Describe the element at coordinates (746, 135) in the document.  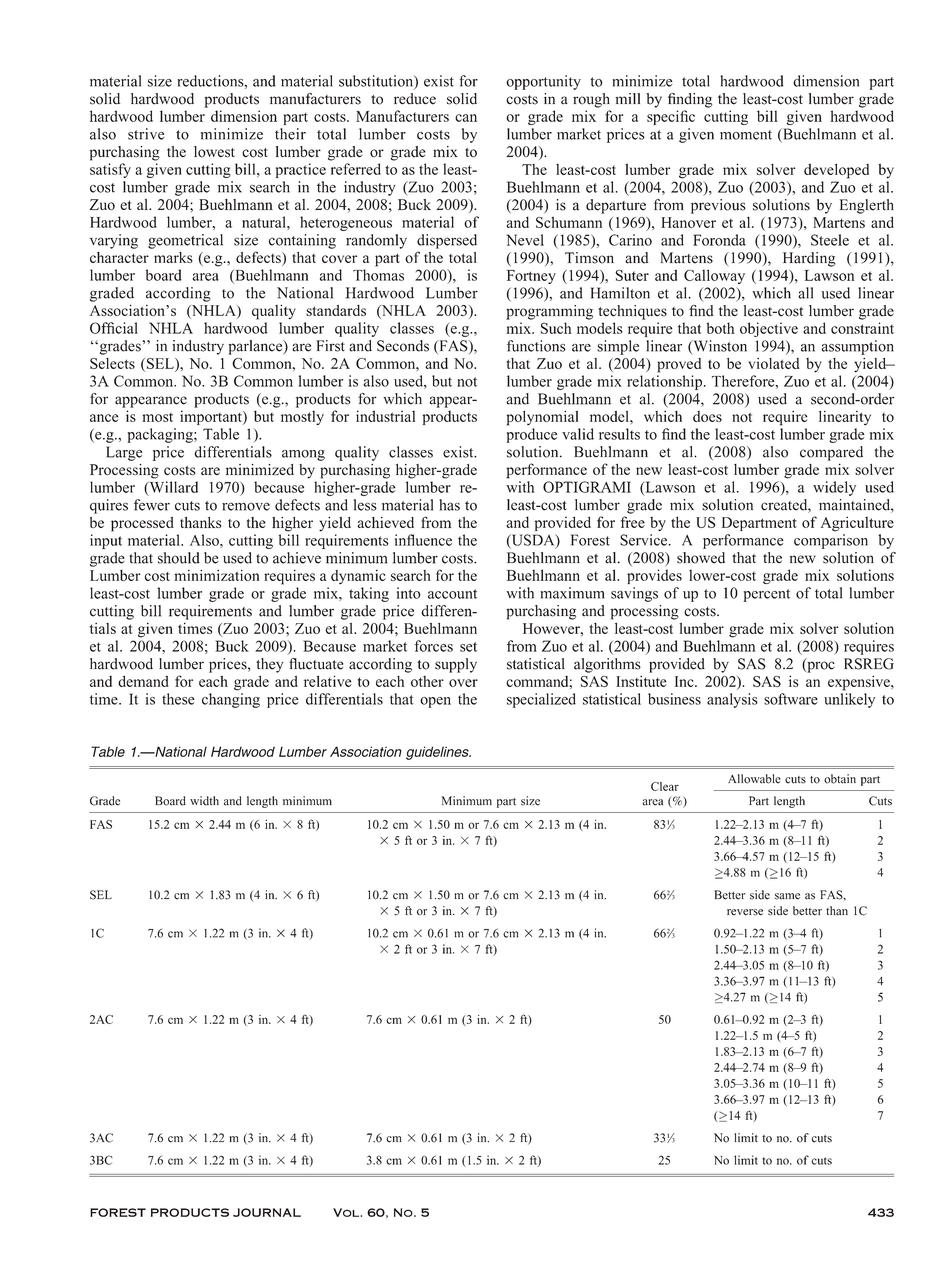
I see `moment` at that location.
